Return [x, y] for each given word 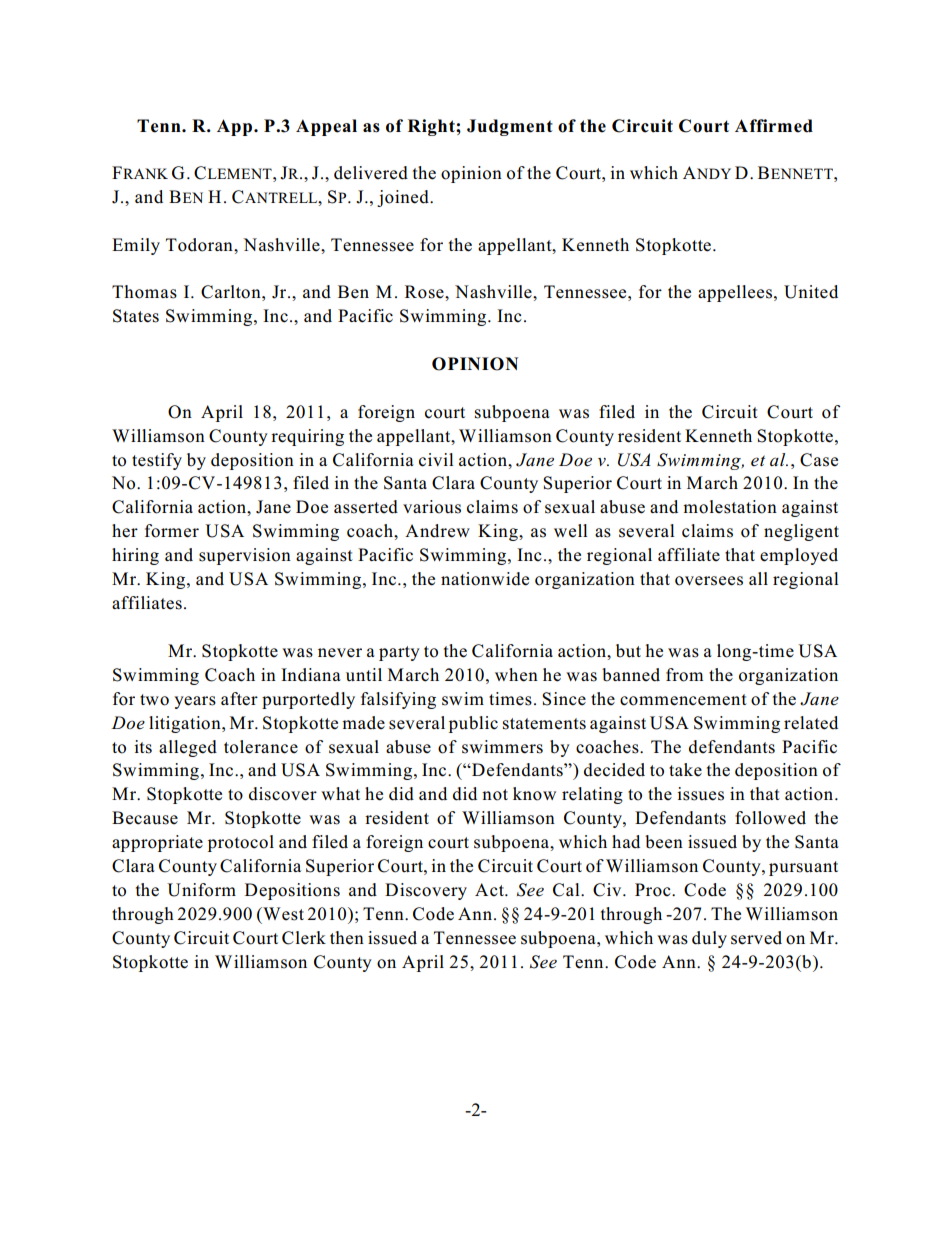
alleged [188, 748]
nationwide [485, 579]
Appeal [326, 127]
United [811, 292]
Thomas [144, 292]
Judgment [510, 127]
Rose [425, 292]
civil [436, 460]
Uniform [201, 890]
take [685, 769]
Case [819, 460]
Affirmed [774, 126]
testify [157, 461]
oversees [709, 581]
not [495, 795]
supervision [245, 556]
